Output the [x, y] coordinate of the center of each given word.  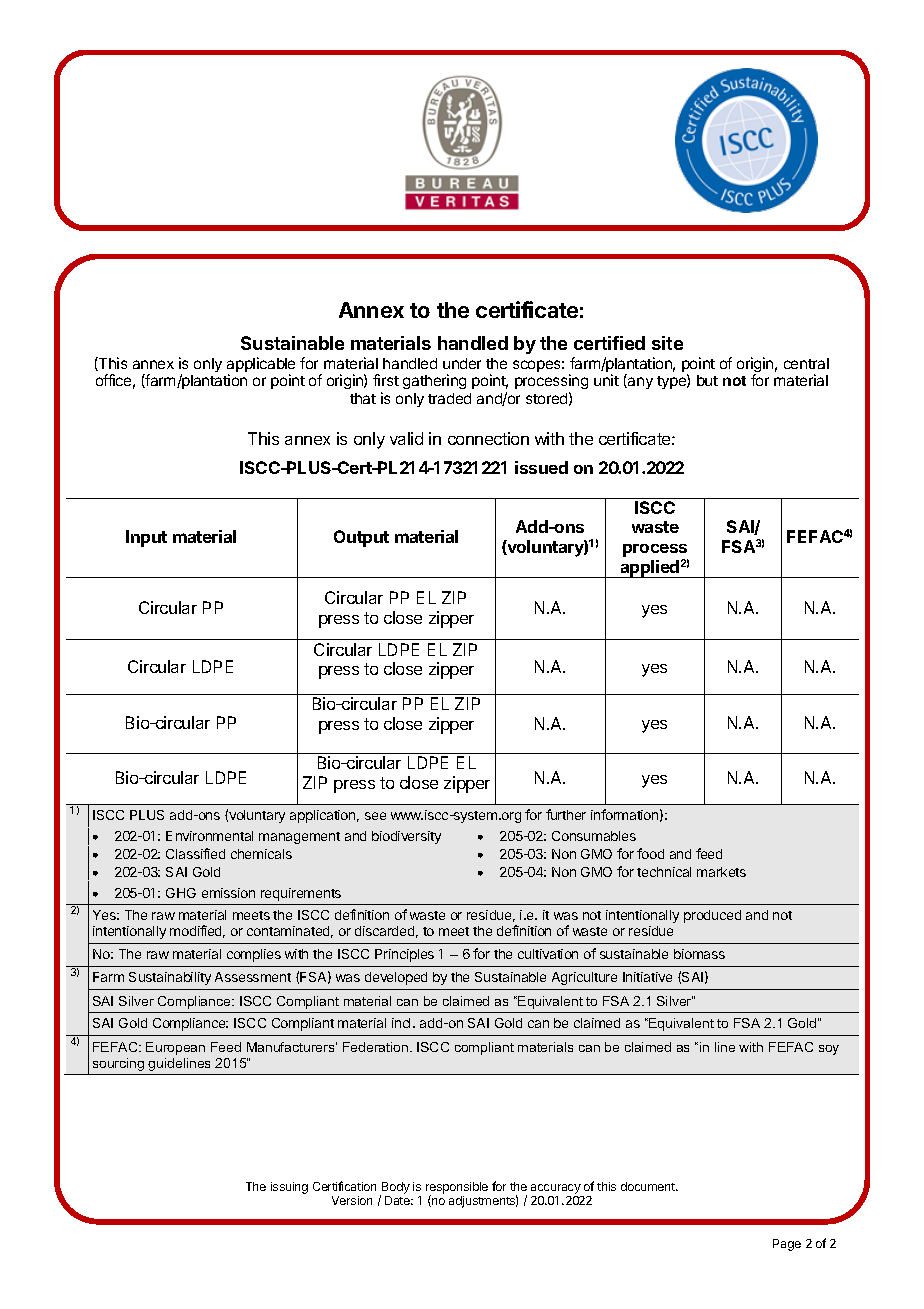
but [707, 380]
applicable [261, 366]
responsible [457, 1189]
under [462, 363]
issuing [289, 1188]
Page [787, 1245]
